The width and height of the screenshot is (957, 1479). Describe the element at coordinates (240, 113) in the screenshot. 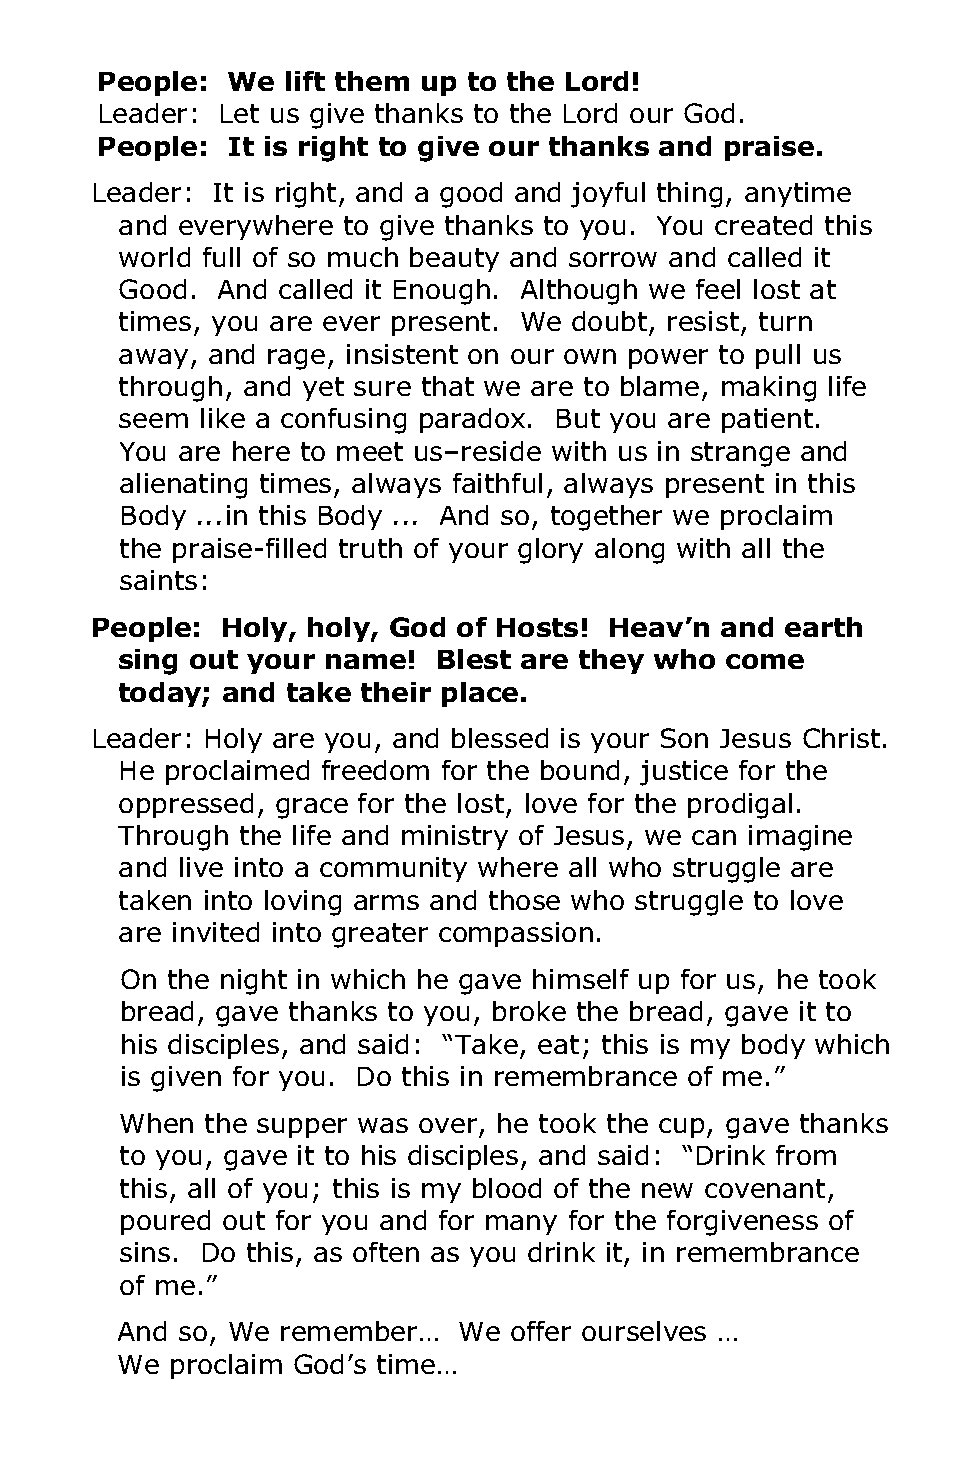

I see `Let` at that location.
